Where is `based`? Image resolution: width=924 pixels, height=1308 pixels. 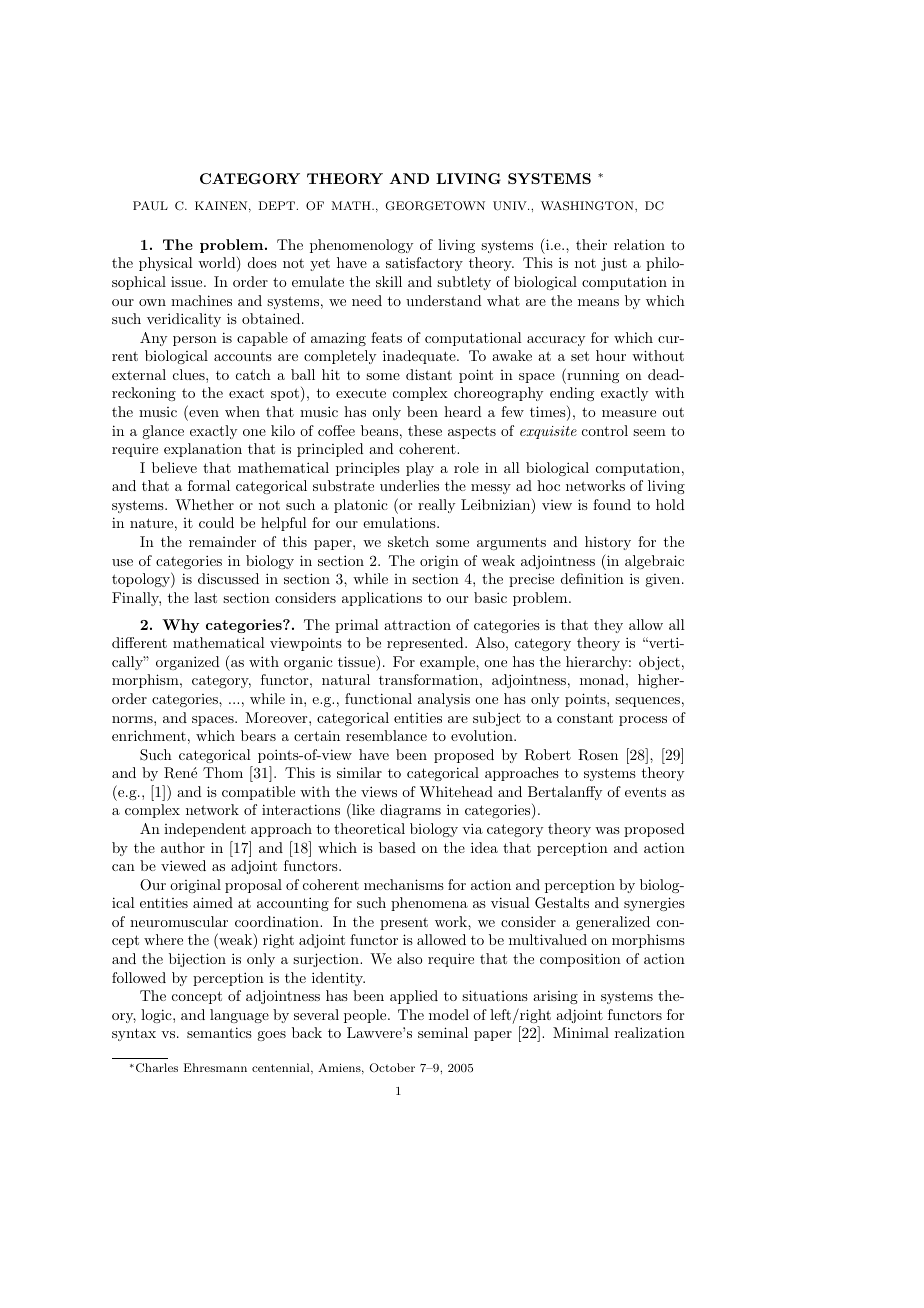 based is located at coordinates (397, 847).
